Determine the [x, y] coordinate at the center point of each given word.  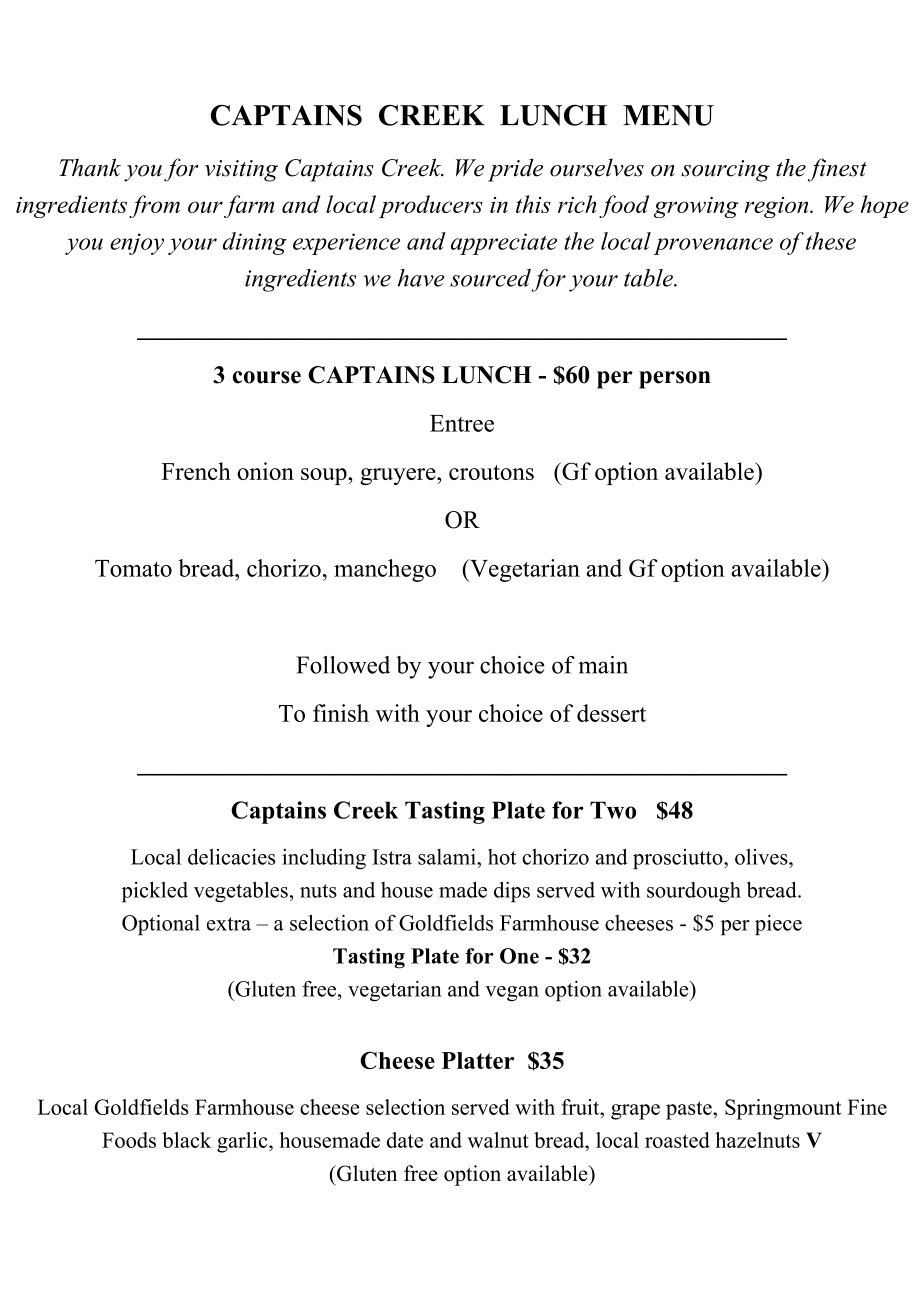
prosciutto [679, 859]
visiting [241, 171]
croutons [491, 472]
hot [502, 857]
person [675, 380]
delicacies [232, 856]
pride [515, 170]
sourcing [725, 171]
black [186, 1140]
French [196, 471]
